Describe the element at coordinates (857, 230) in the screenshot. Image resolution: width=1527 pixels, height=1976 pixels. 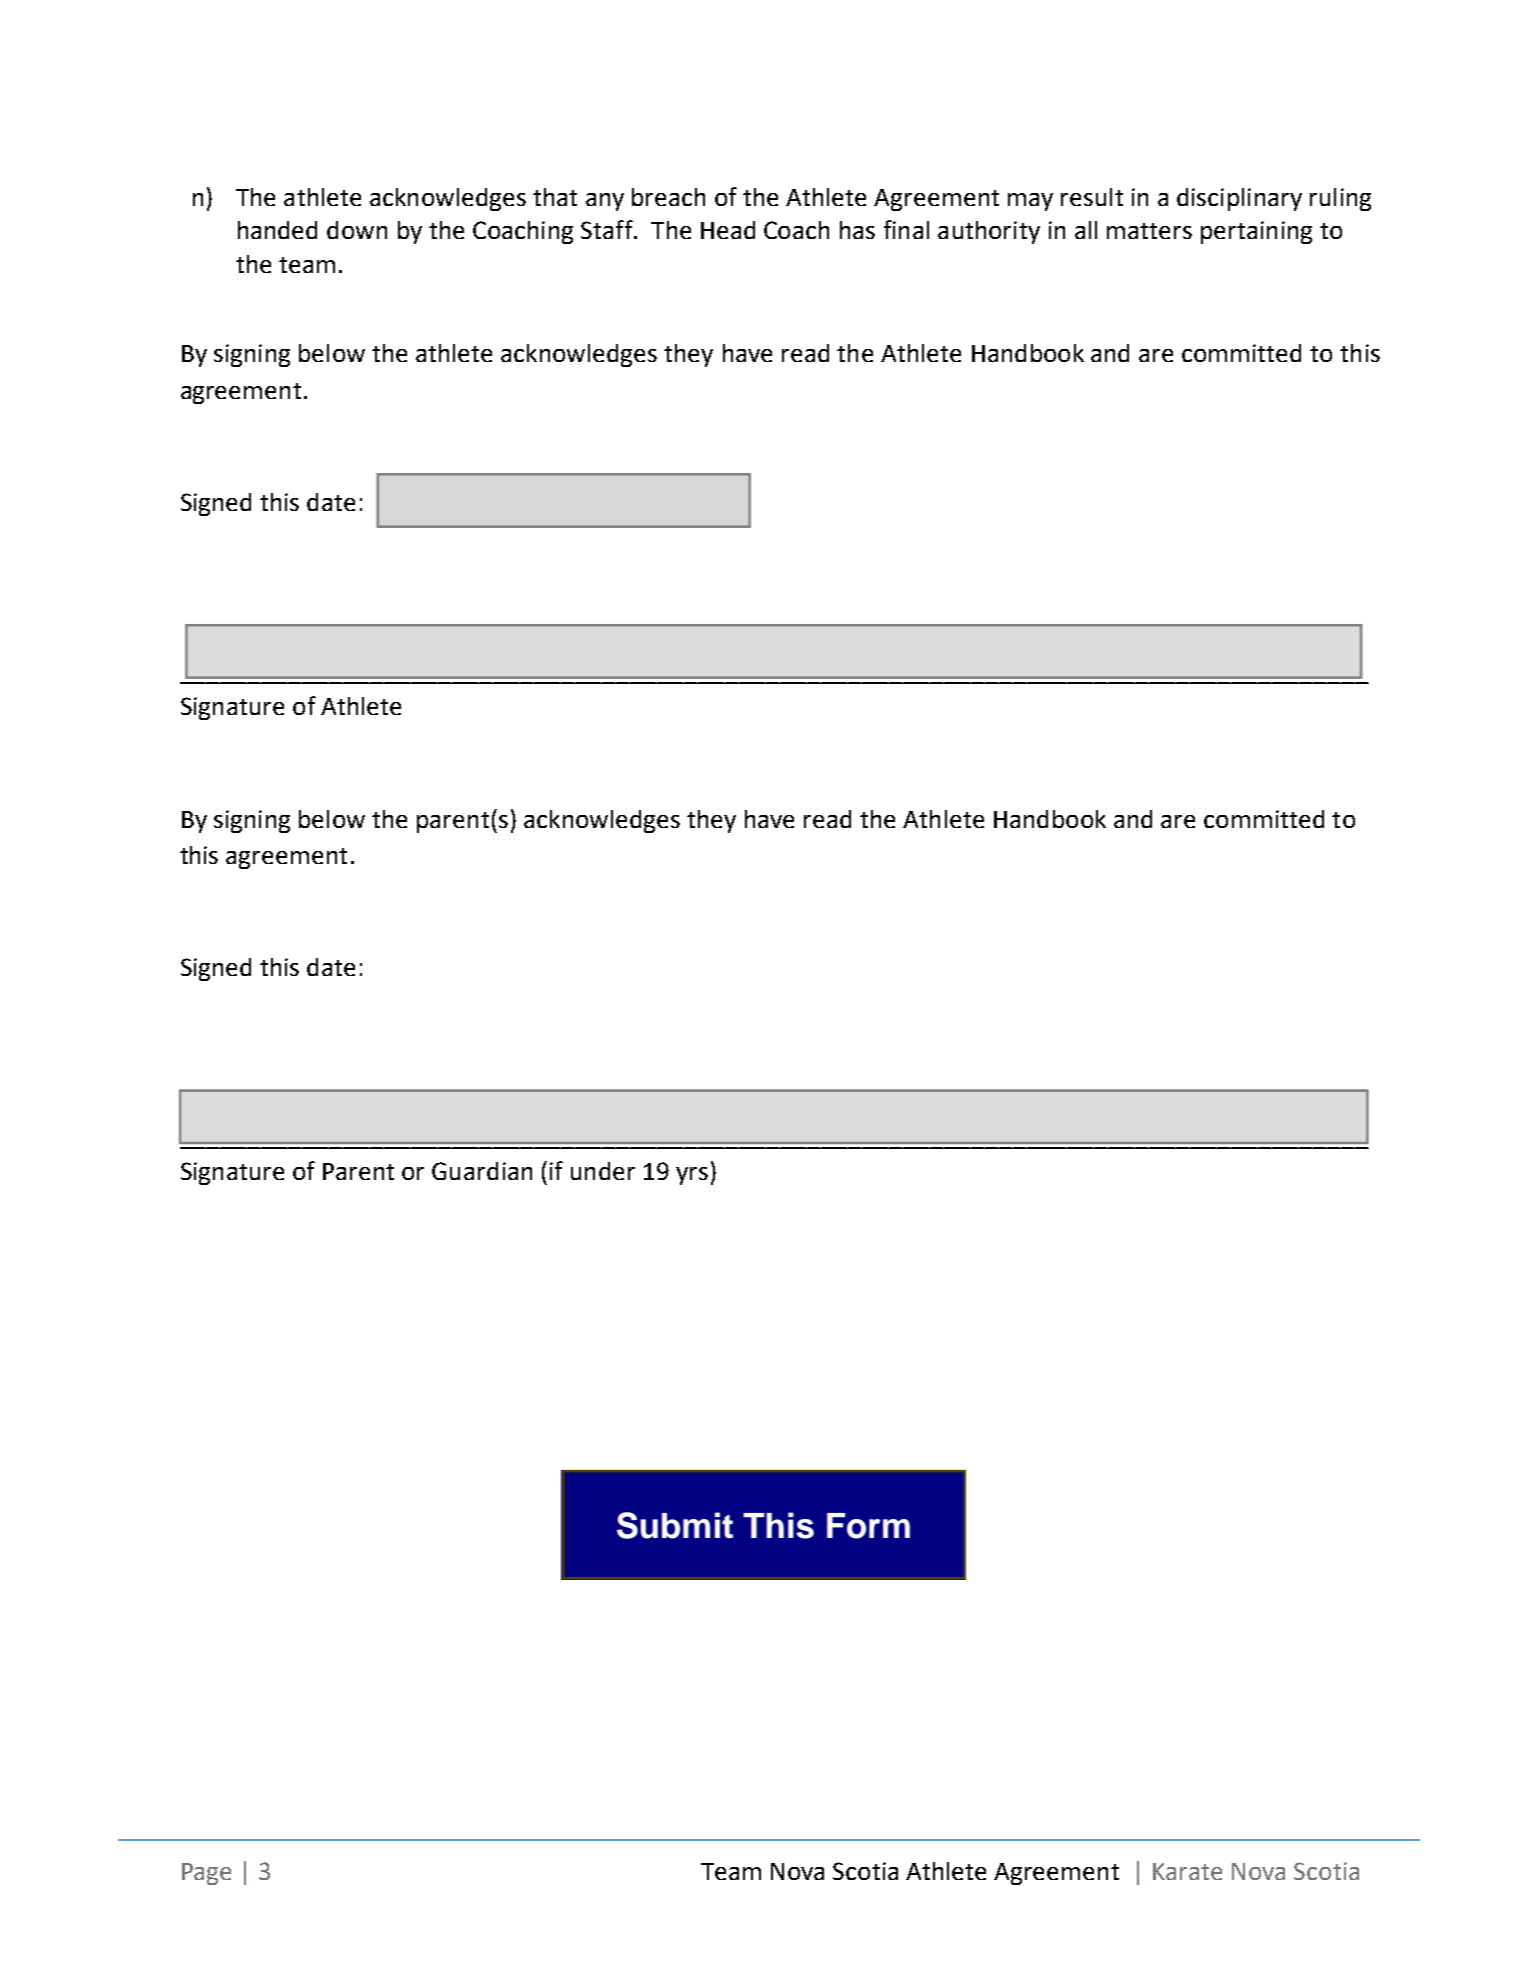
I see `has` at that location.
